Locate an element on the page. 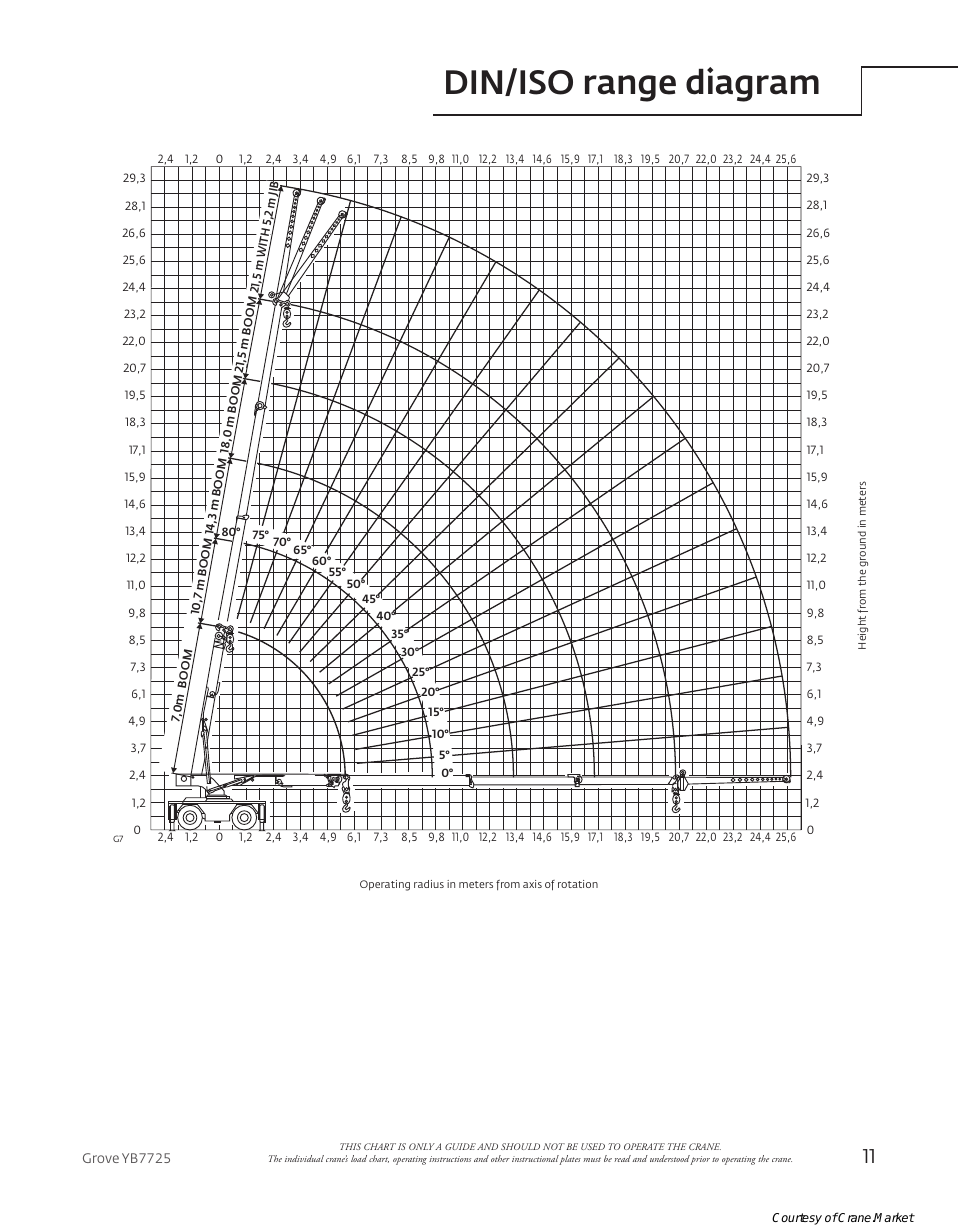  rotation is located at coordinates (578, 884).
